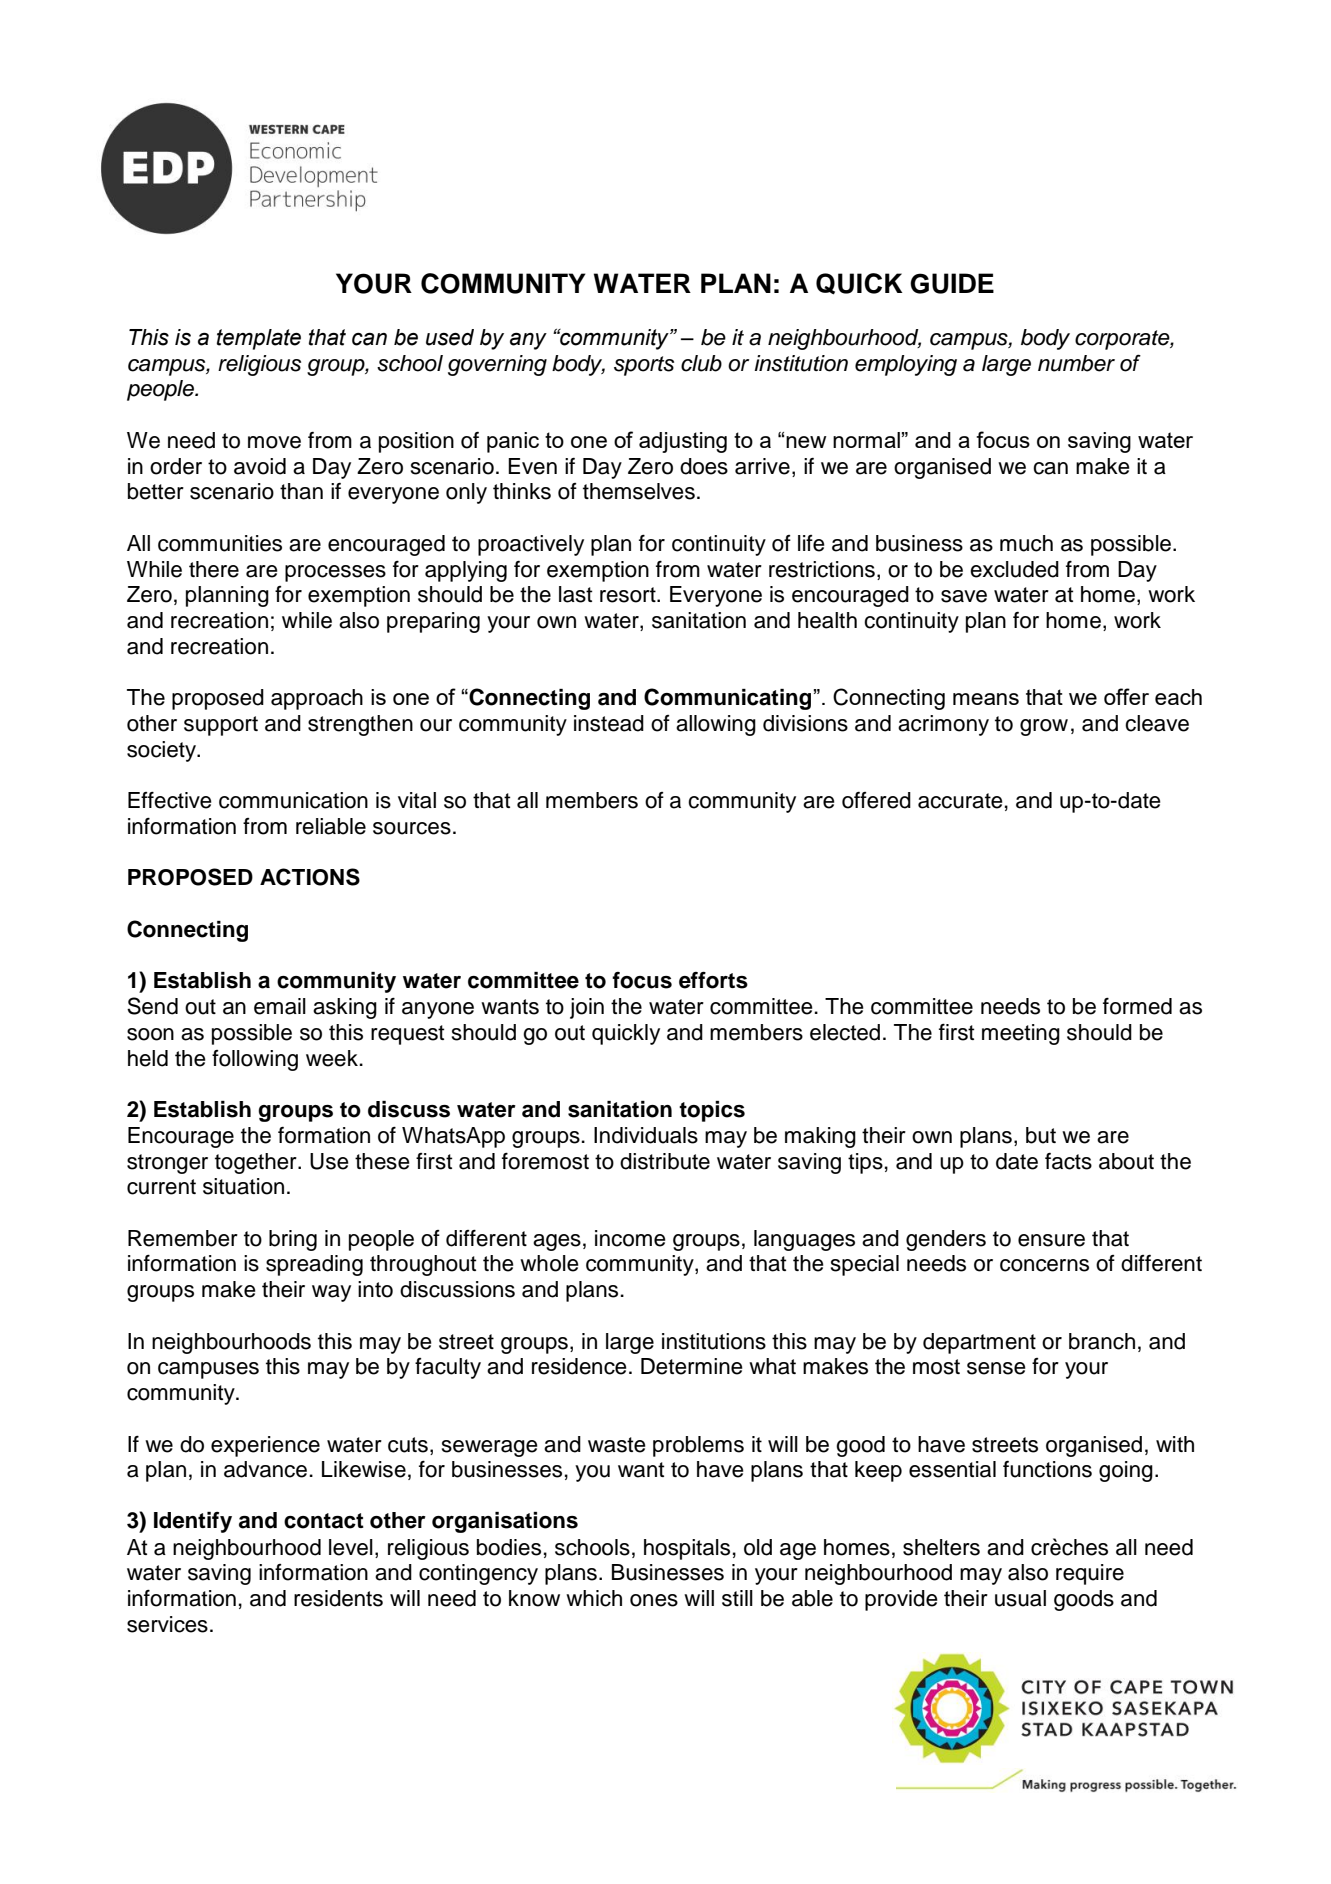 The width and height of the page is (1331, 1884). What do you see at coordinates (338, 1598) in the page?
I see `residents` at bounding box center [338, 1598].
